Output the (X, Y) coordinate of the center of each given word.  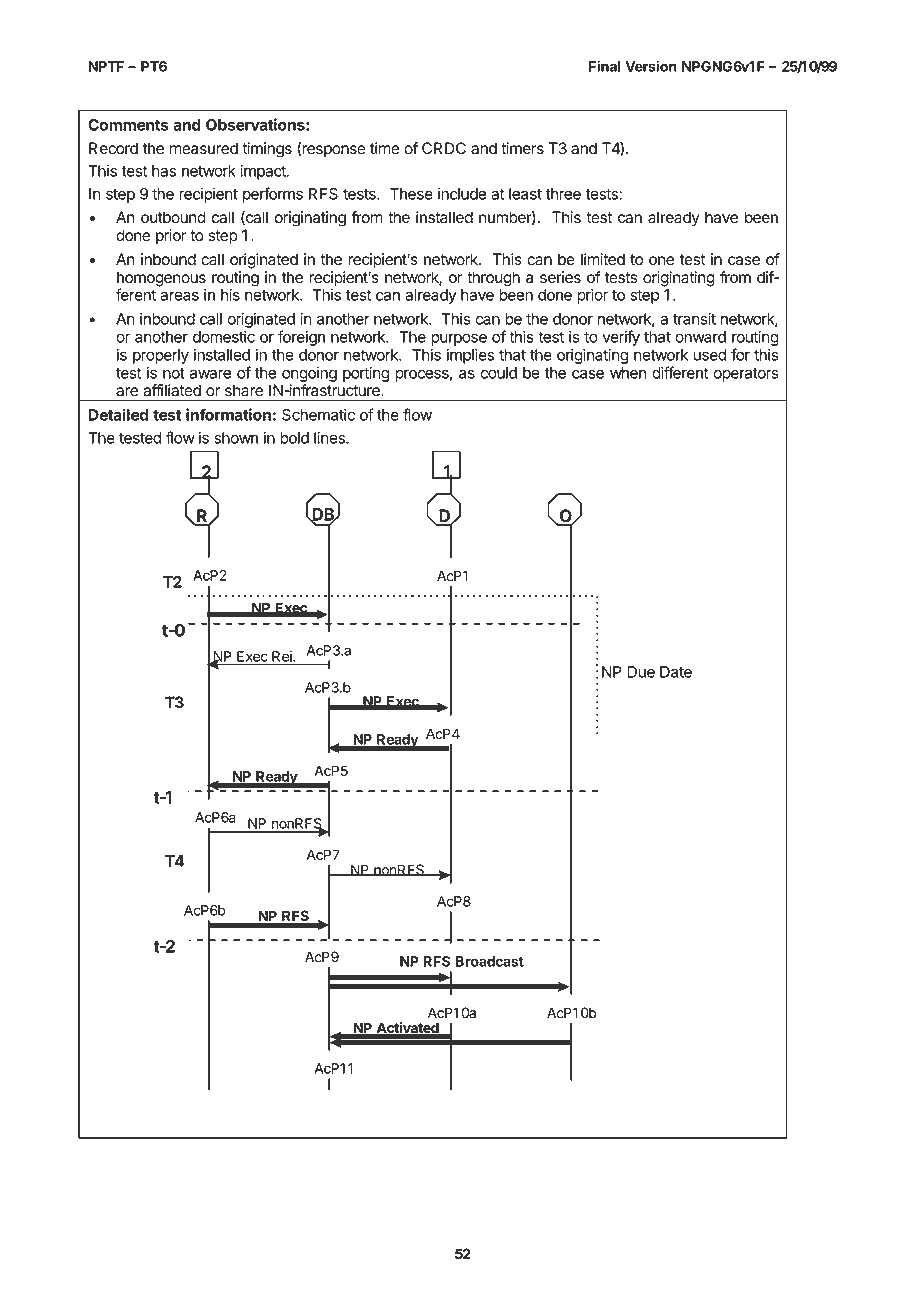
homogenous (161, 280)
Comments (128, 125)
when (628, 373)
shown (236, 438)
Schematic (318, 414)
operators (745, 375)
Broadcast (489, 961)
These (411, 194)
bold (294, 438)
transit (694, 318)
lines (330, 437)
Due (641, 672)
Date (676, 672)
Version (651, 66)
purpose (459, 340)
